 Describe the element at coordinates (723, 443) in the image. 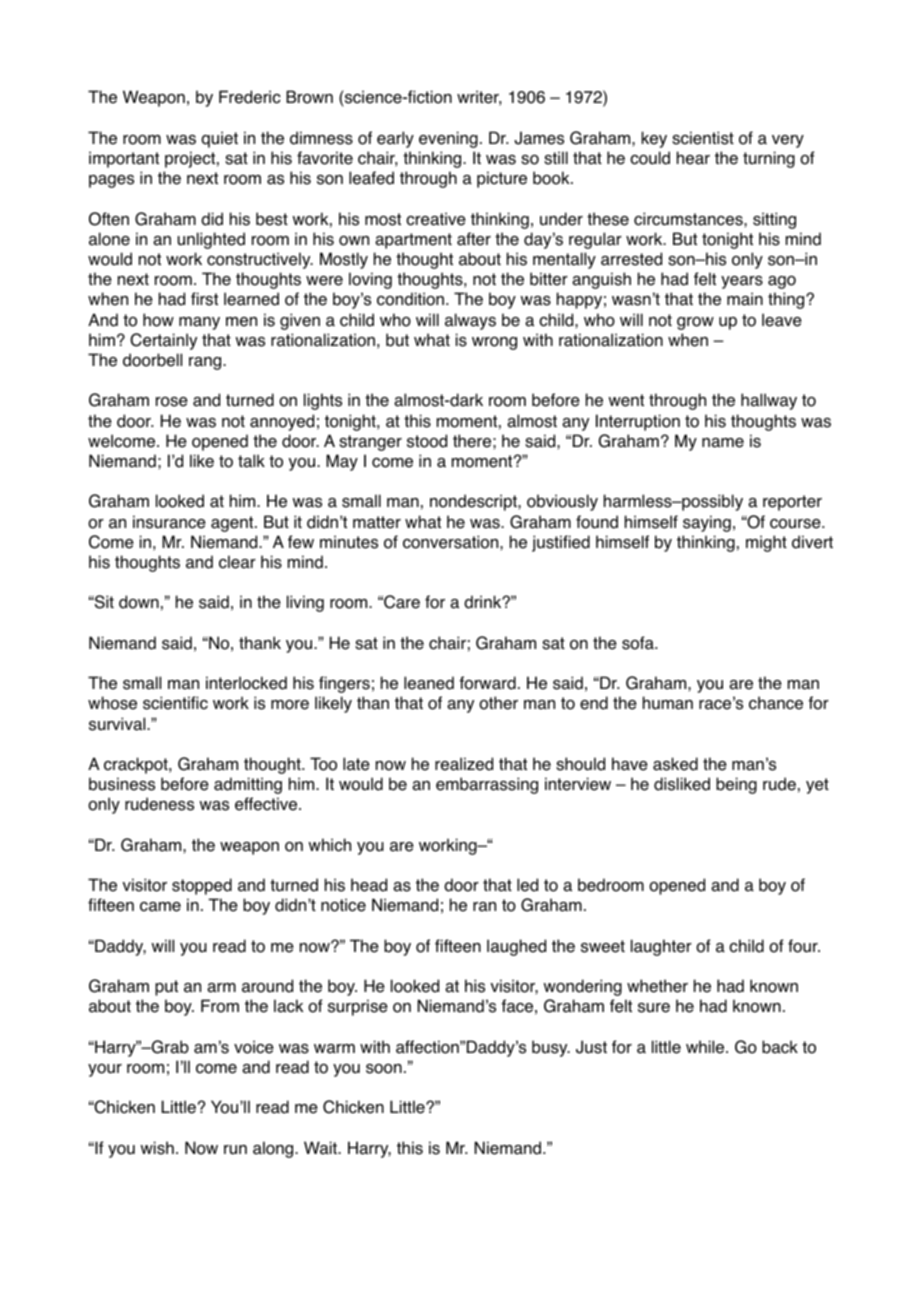

I see `name` at that location.
